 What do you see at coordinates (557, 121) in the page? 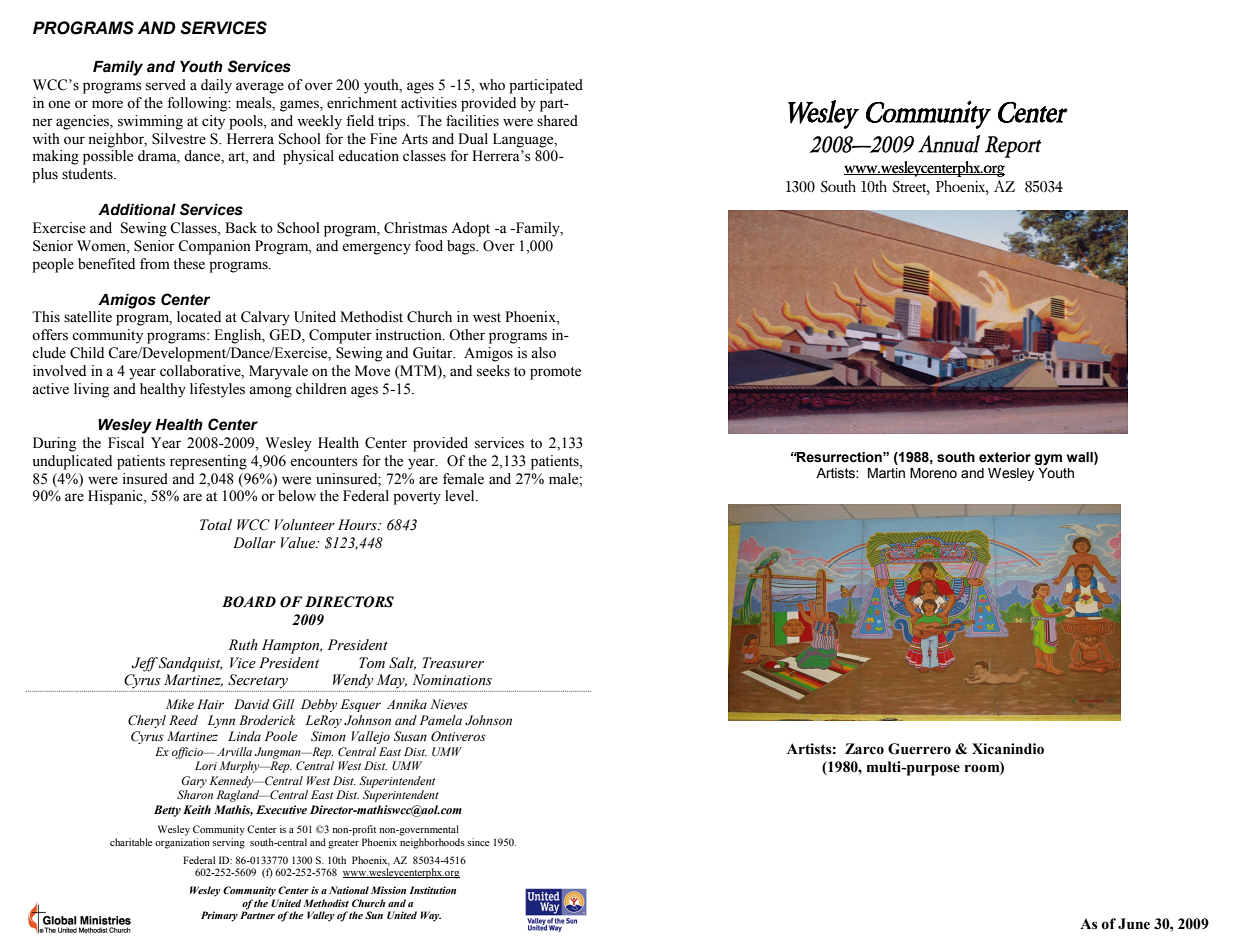
I see `shared` at bounding box center [557, 121].
